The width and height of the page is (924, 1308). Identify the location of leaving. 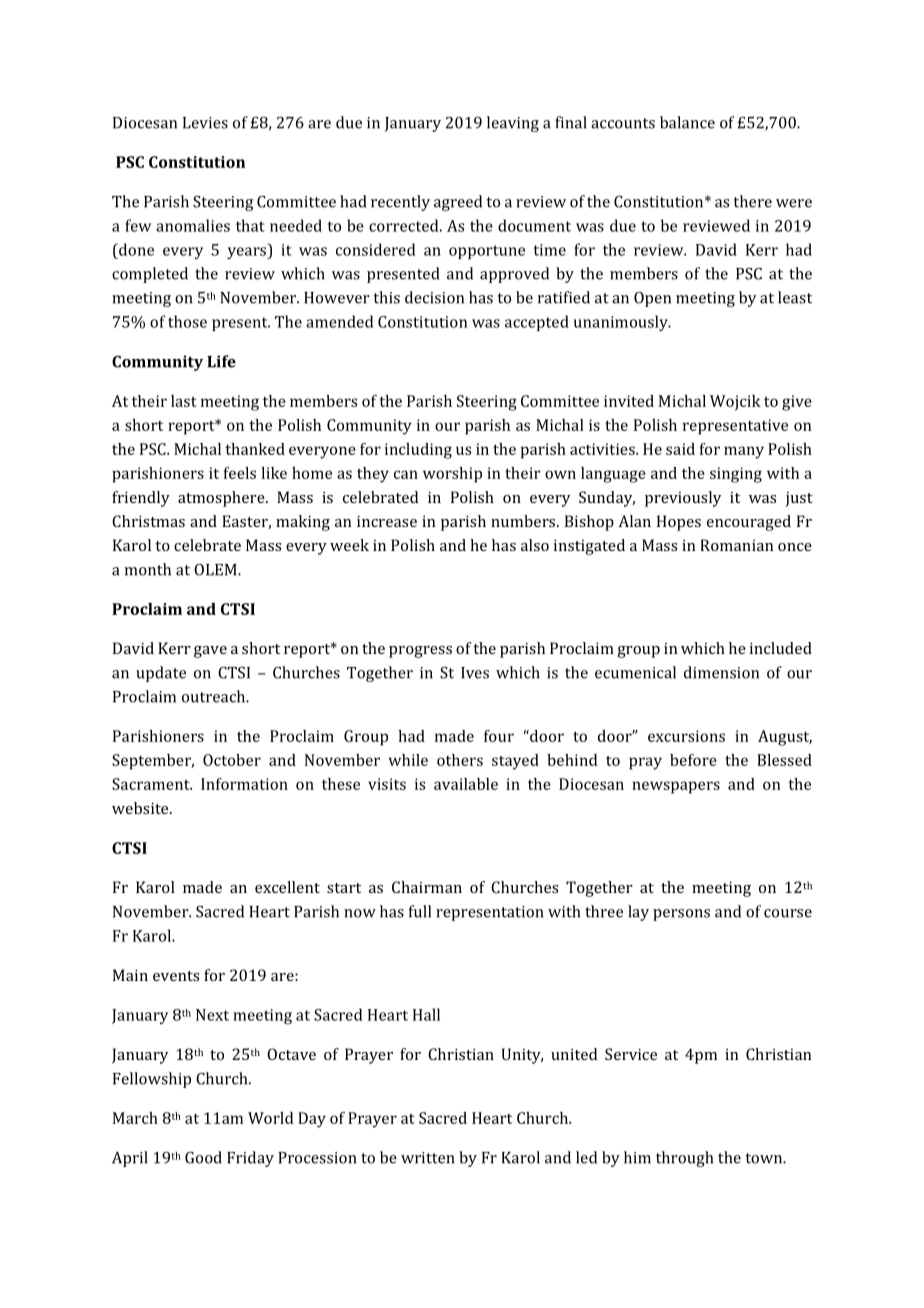
(513, 124).
